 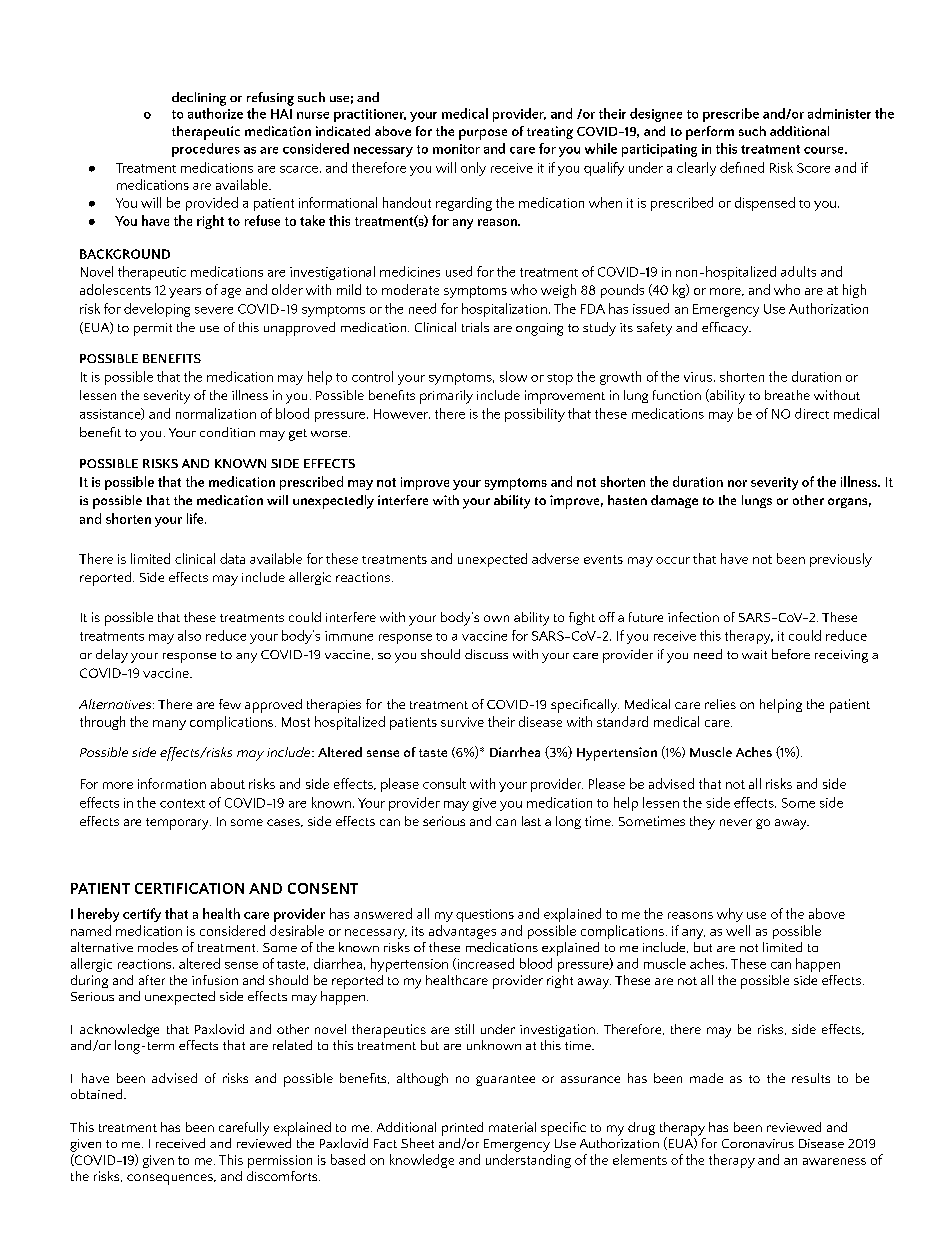 What do you see at coordinates (206, 150) in the document?
I see `procedures` at bounding box center [206, 150].
